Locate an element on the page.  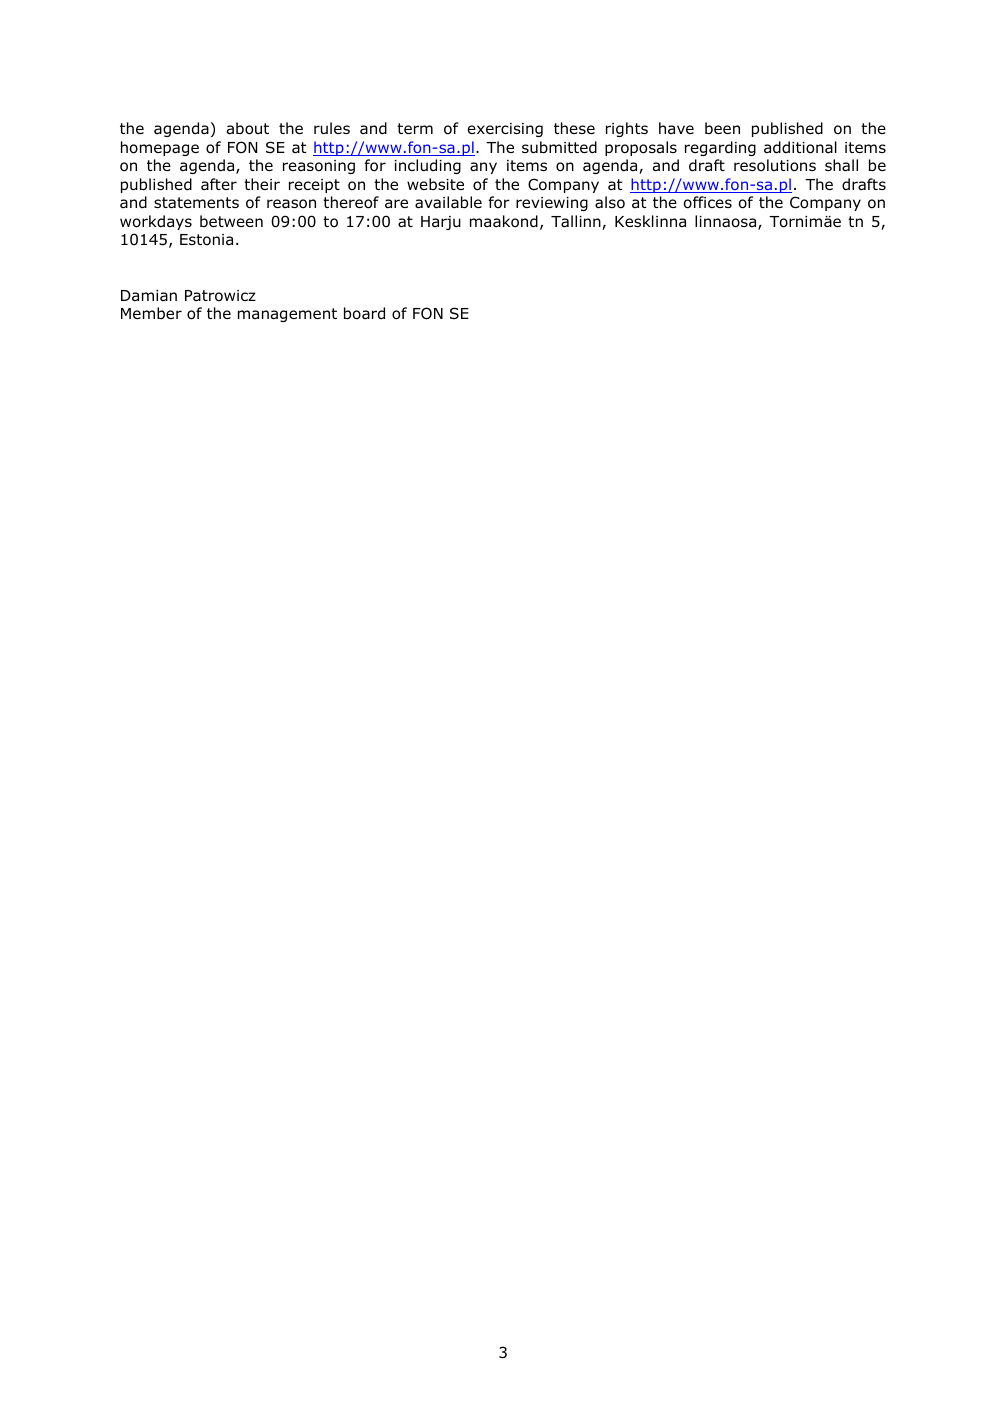
Estonia is located at coordinates (206, 240).
